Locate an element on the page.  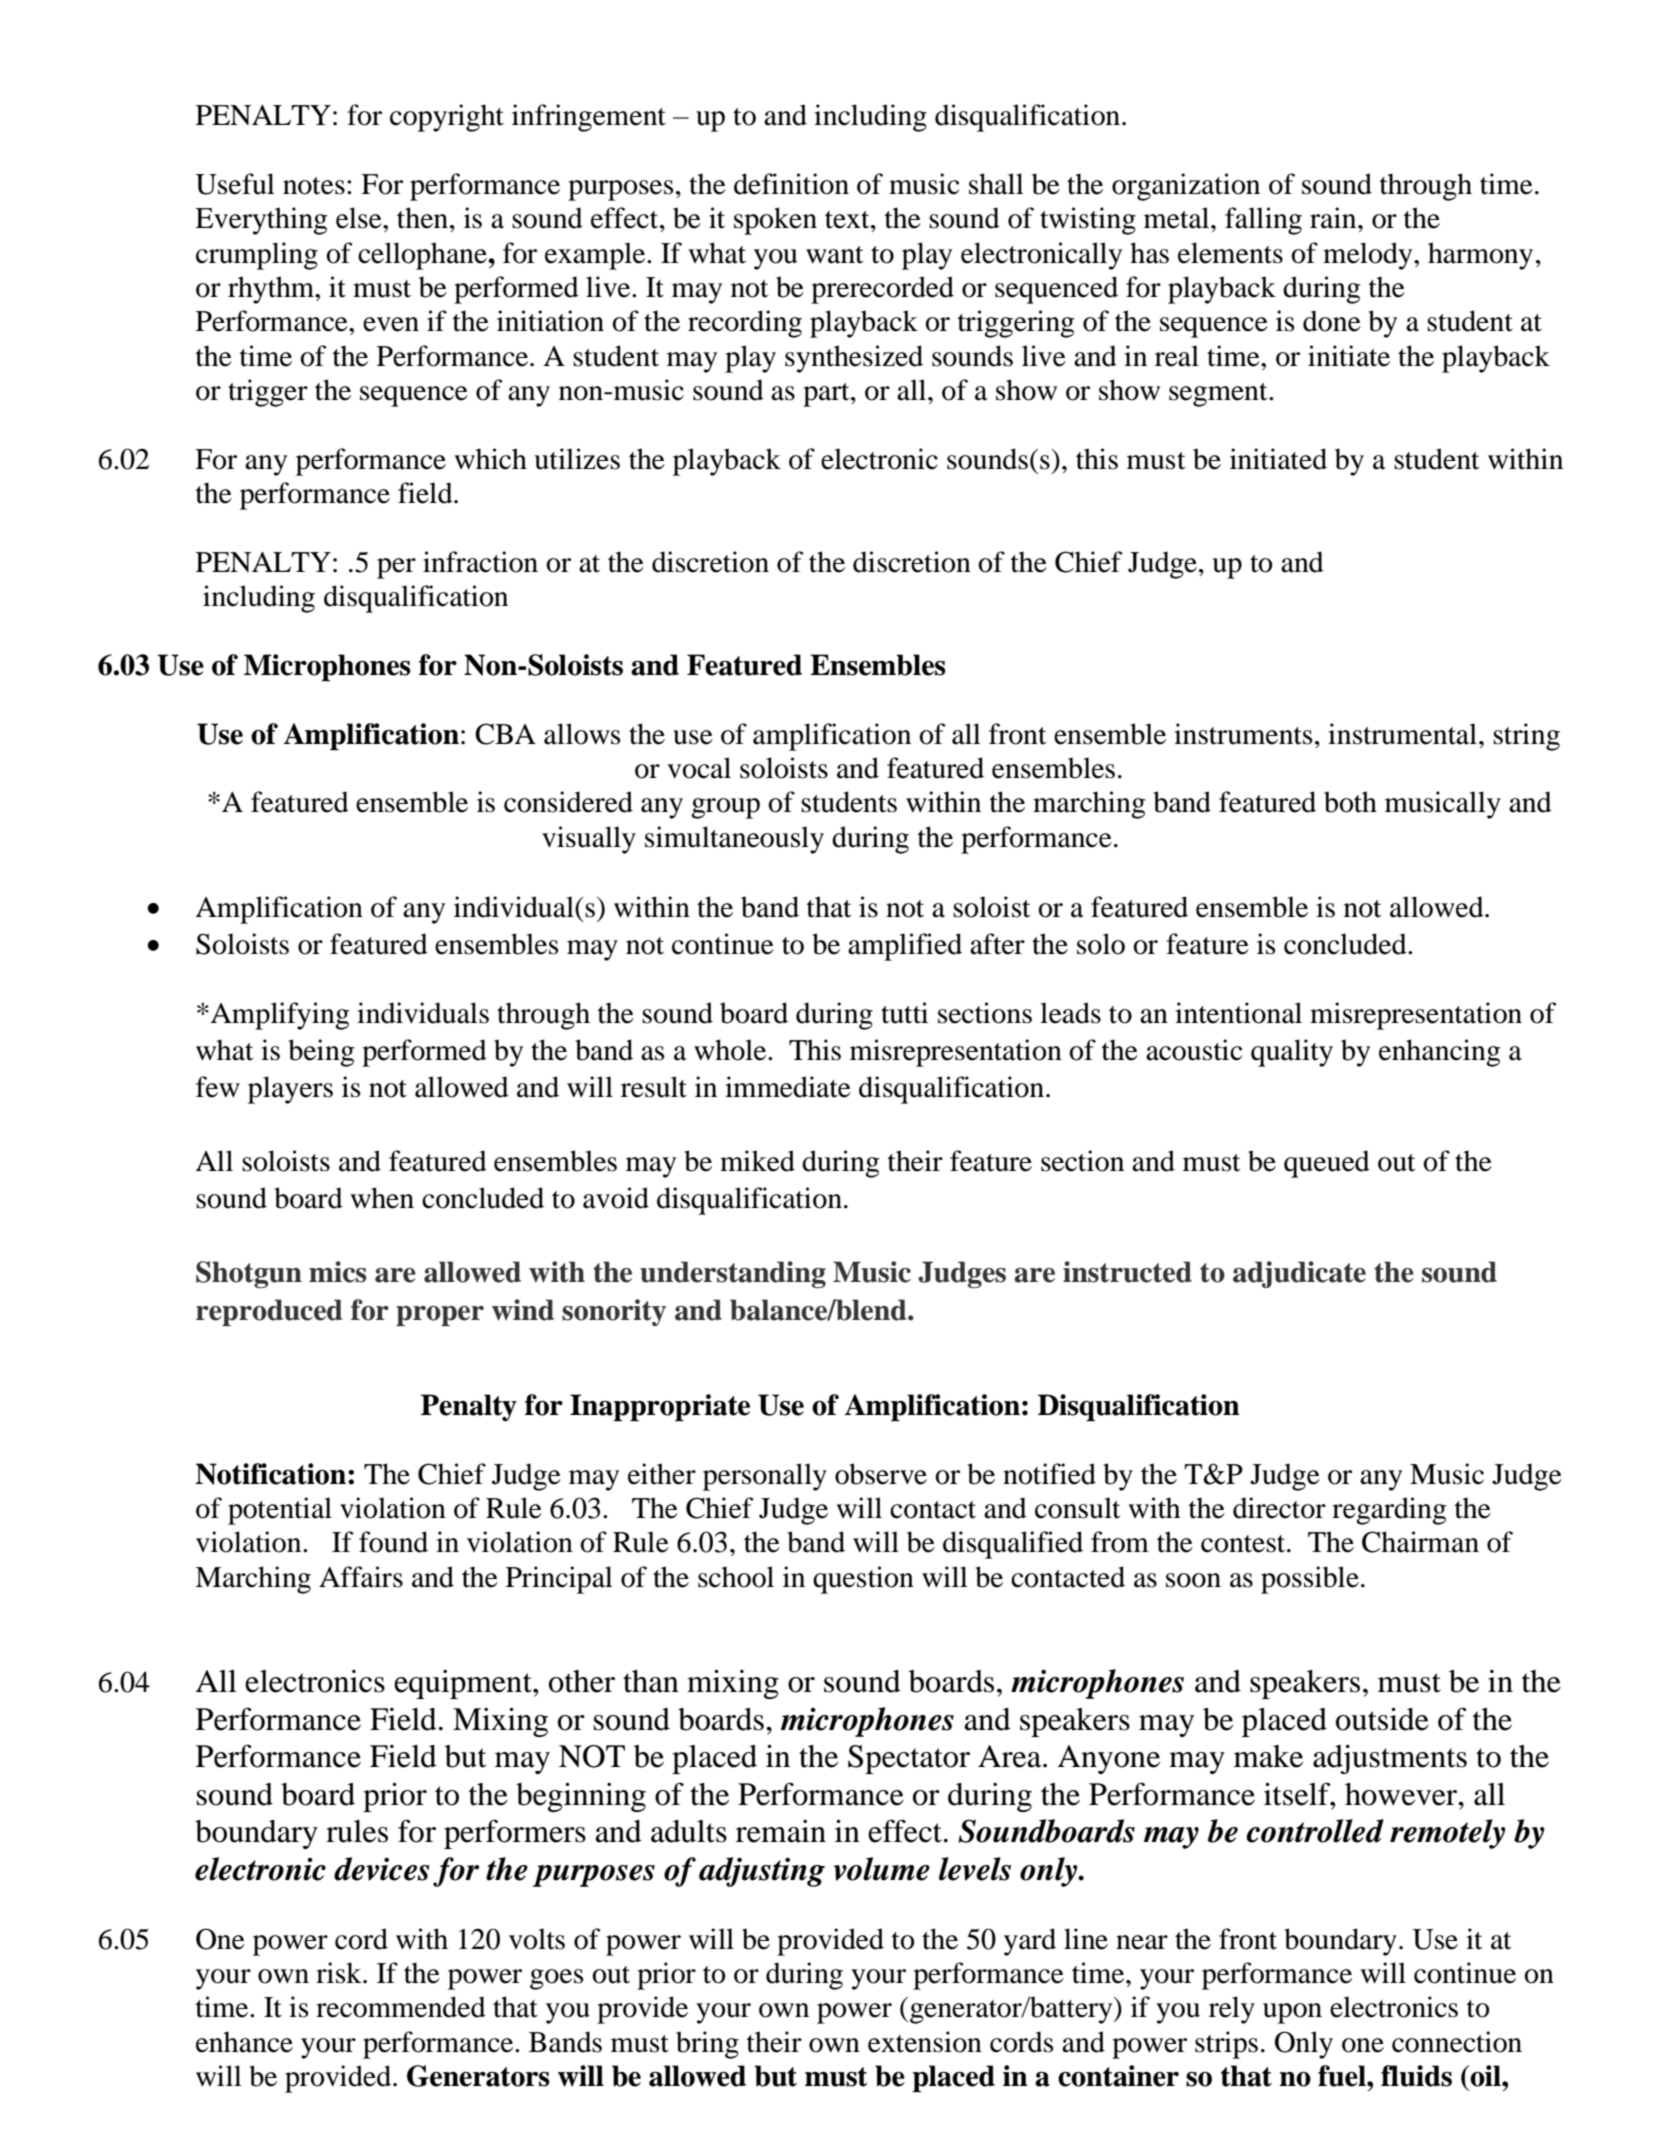
vocal is located at coordinates (699, 768).
